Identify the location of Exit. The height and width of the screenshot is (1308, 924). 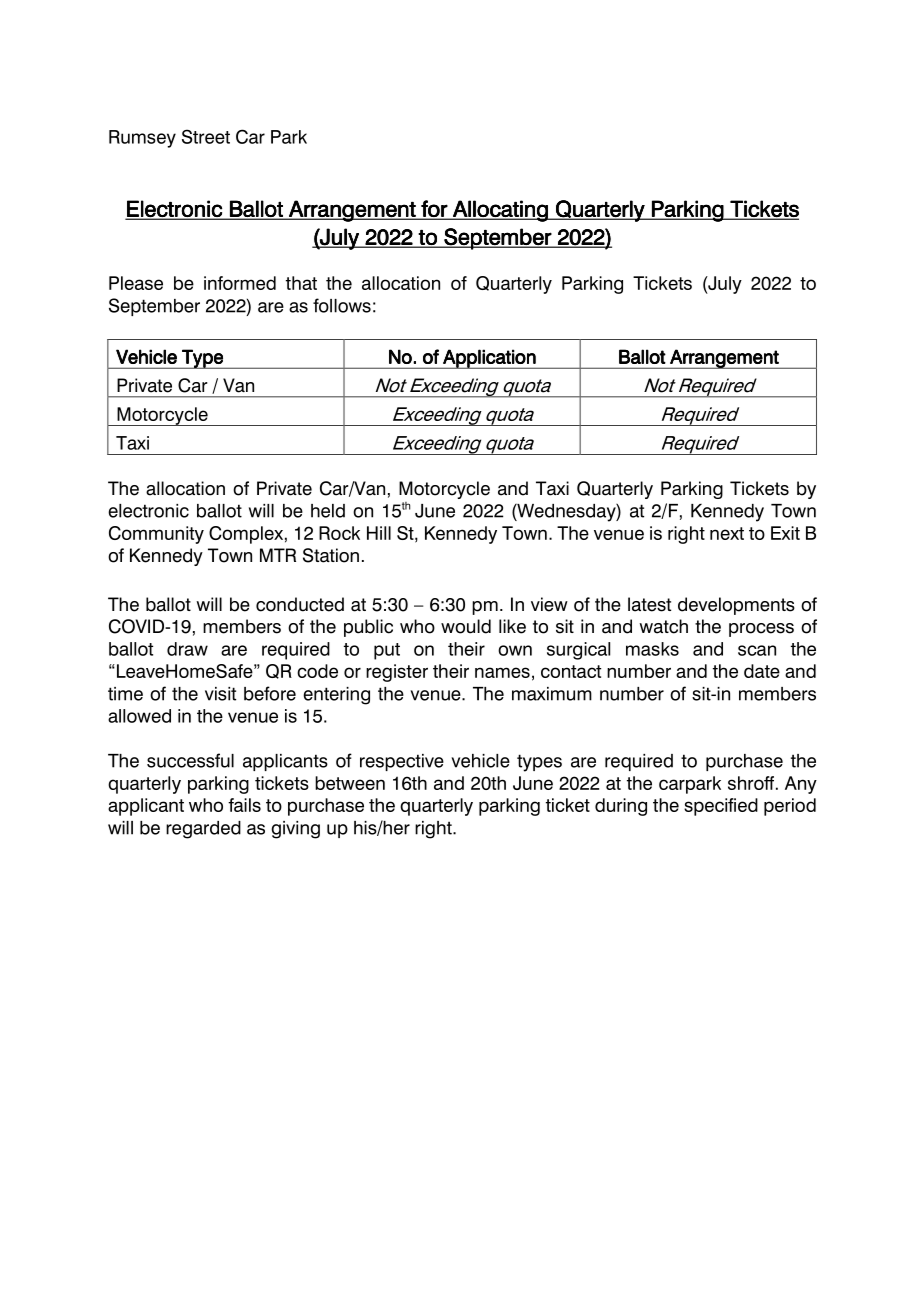
(785, 533).
